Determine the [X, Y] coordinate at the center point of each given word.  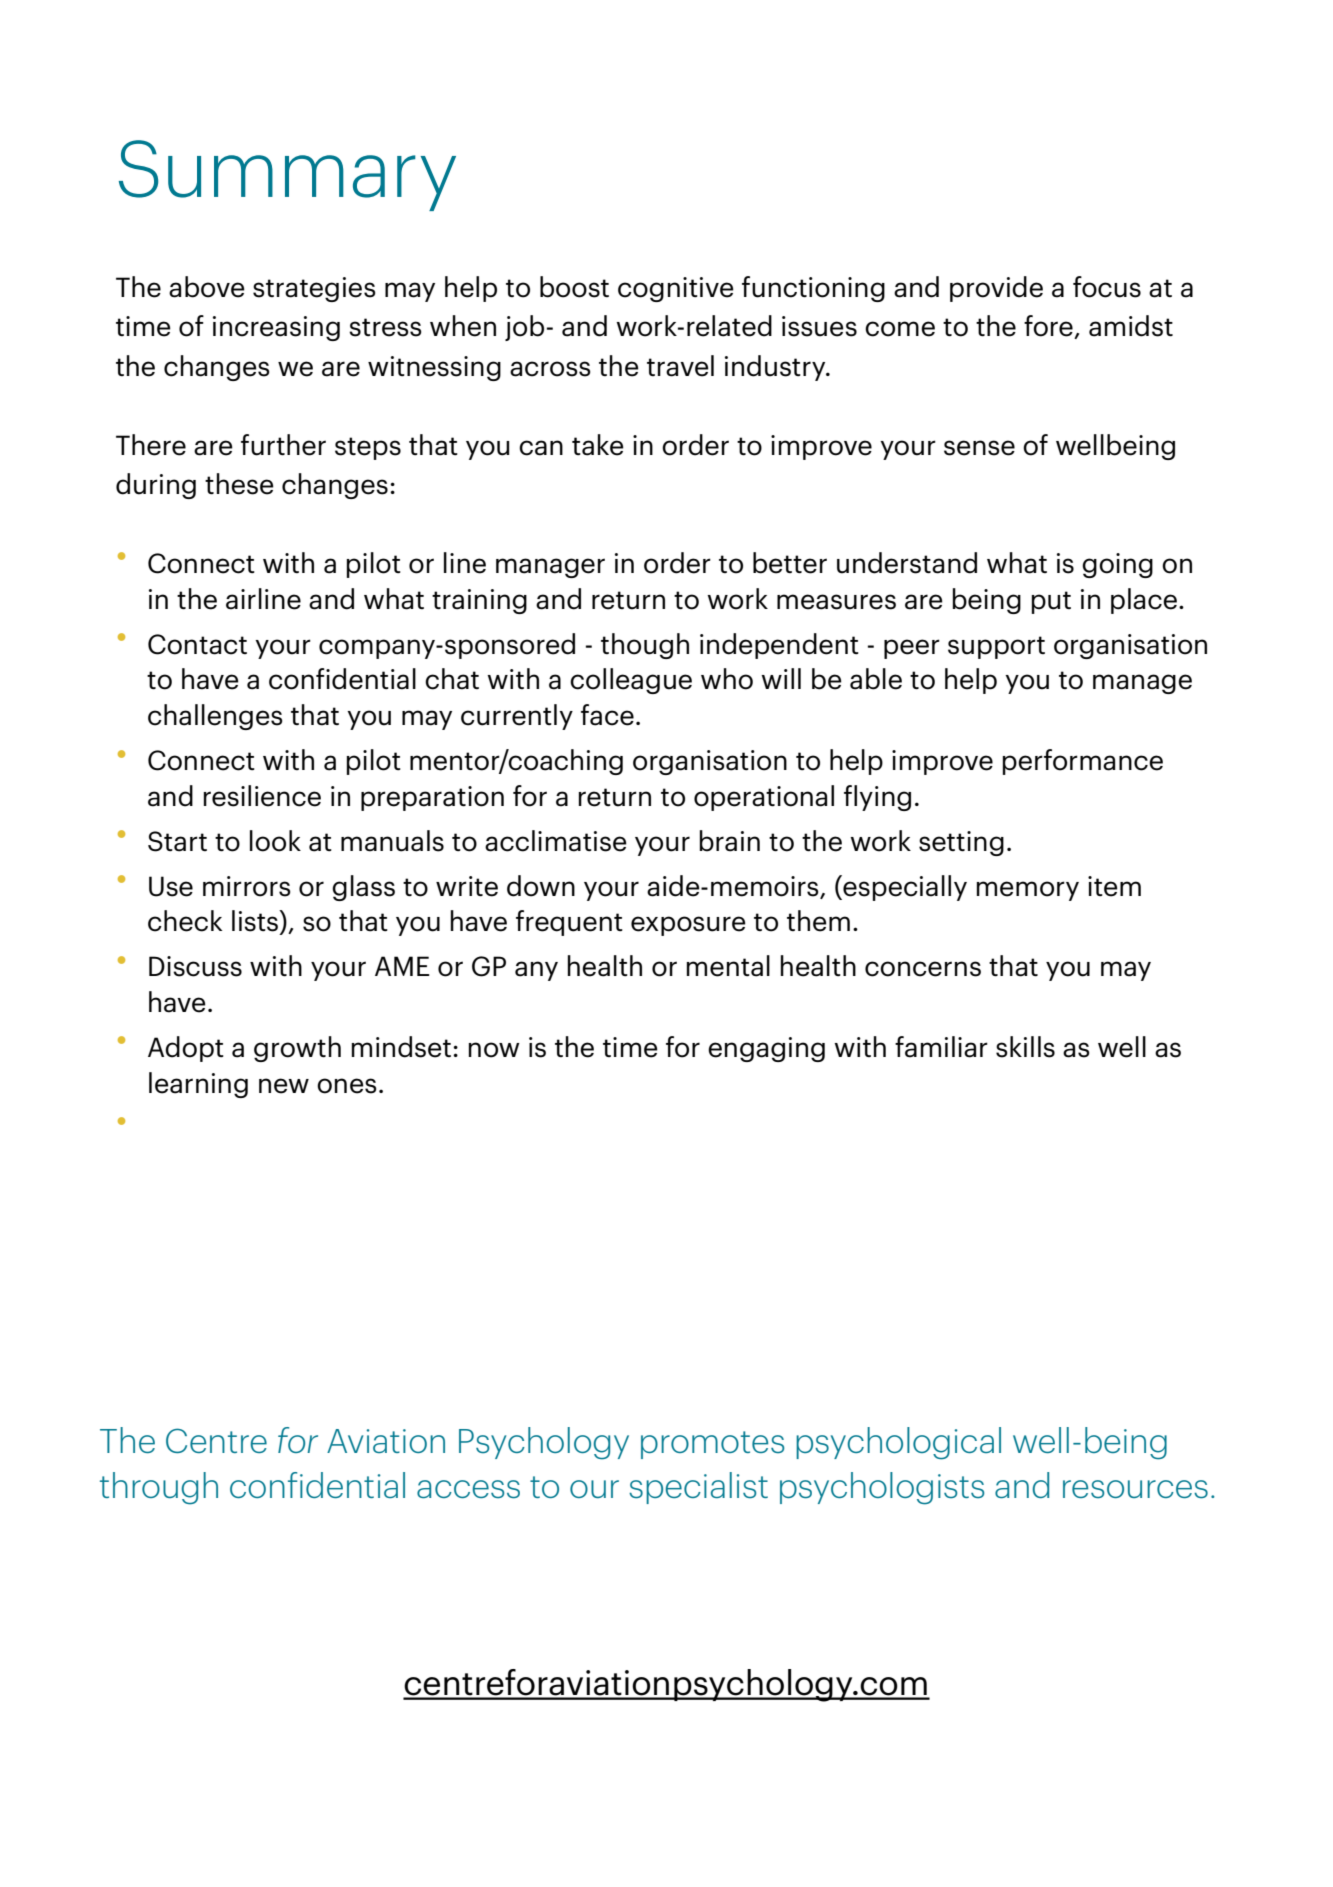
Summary [287, 175]
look [275, 841]
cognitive [676, 289]
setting [961, 843]
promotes [712, 1445]
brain [730, 841]
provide [996, 289]
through [159, 1488]
